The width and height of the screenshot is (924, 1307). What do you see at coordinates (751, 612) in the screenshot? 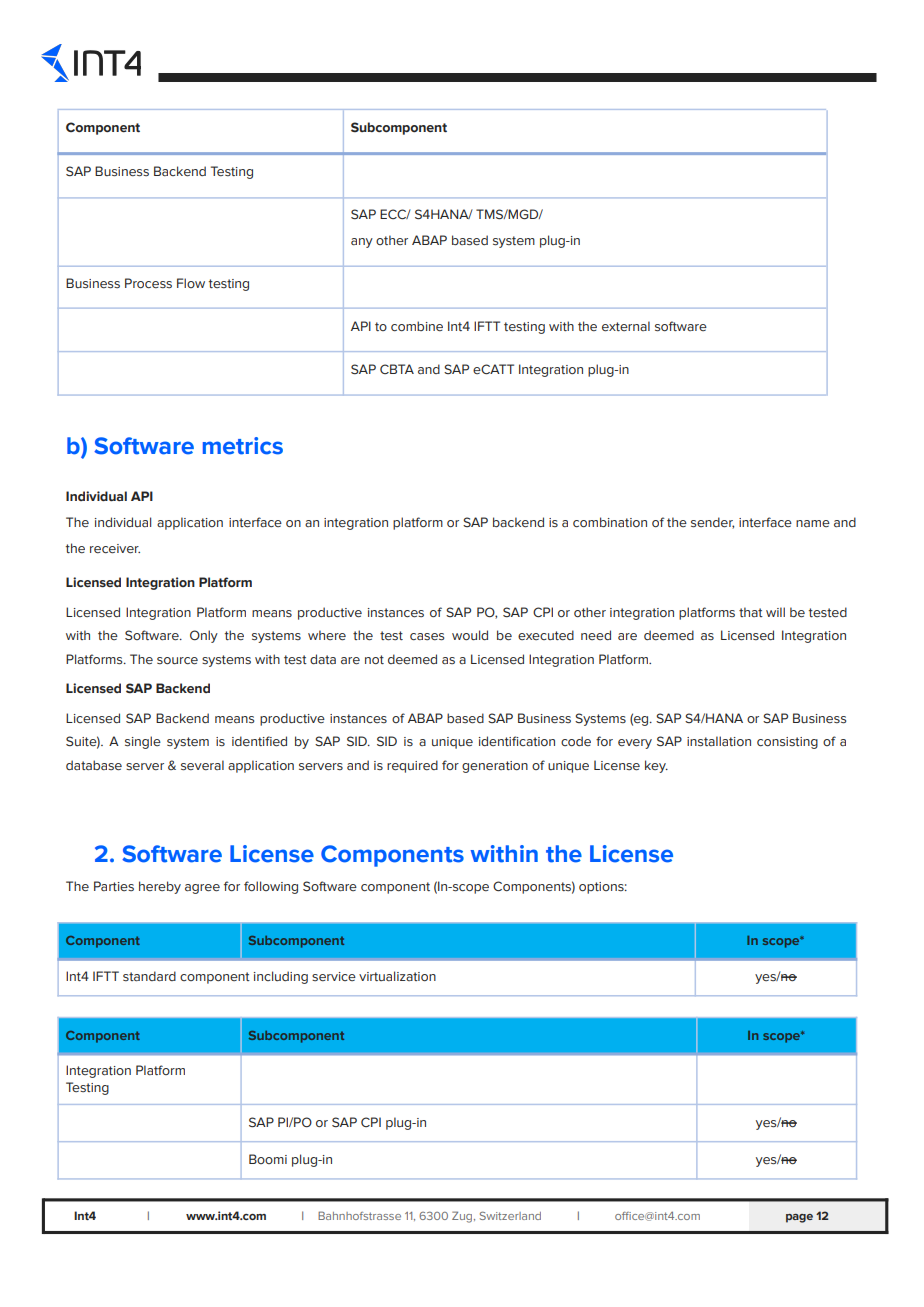
I see `that` at bounding box center [751, 612].
